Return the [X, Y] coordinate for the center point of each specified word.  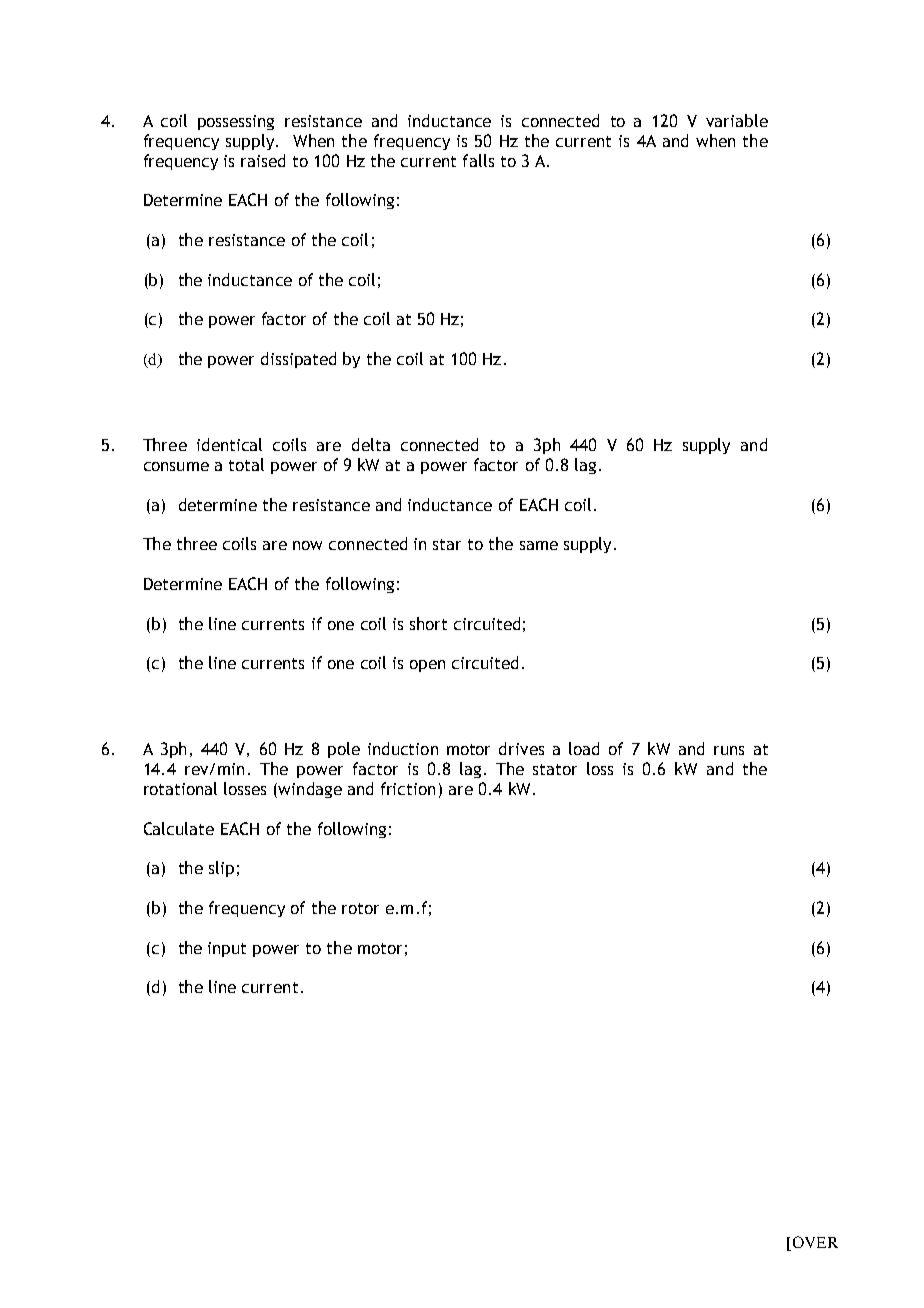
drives [521, 748]
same [539, 545]
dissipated [298, 360]
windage [309, 790]
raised [263, 160]
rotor [360, 908]
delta [371, 444]
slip [221, 869]
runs [729, 750]
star [447, 544]
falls [478, 160]
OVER [814, 1243]
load [584, 748]
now [307, 545]
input [227, 949]
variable [737, 120]
